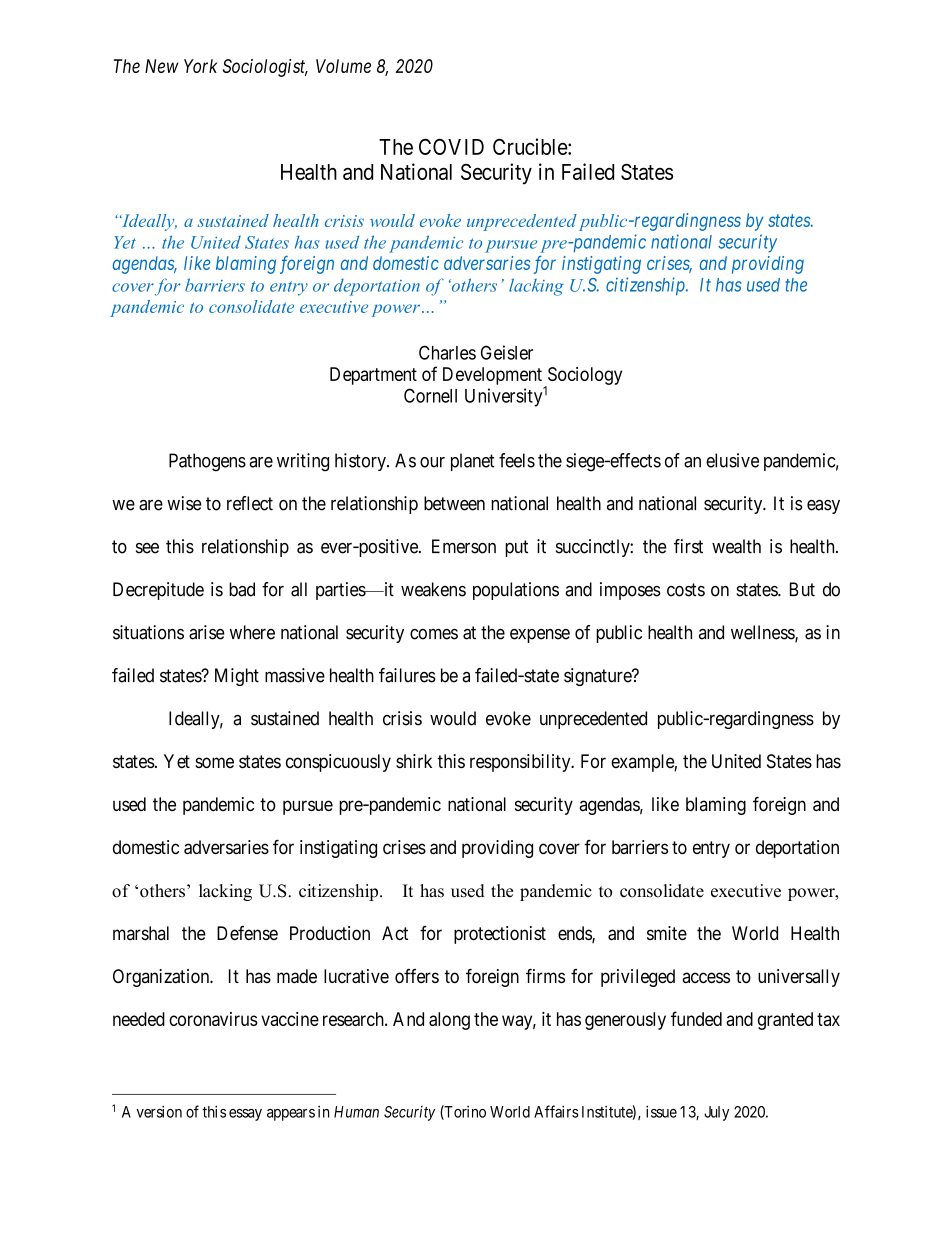 The height and width of the screenshot is (1233, 952). Describe the element at coordinates (531, 146) in the screenshot. I see `Crucible` at that location.
